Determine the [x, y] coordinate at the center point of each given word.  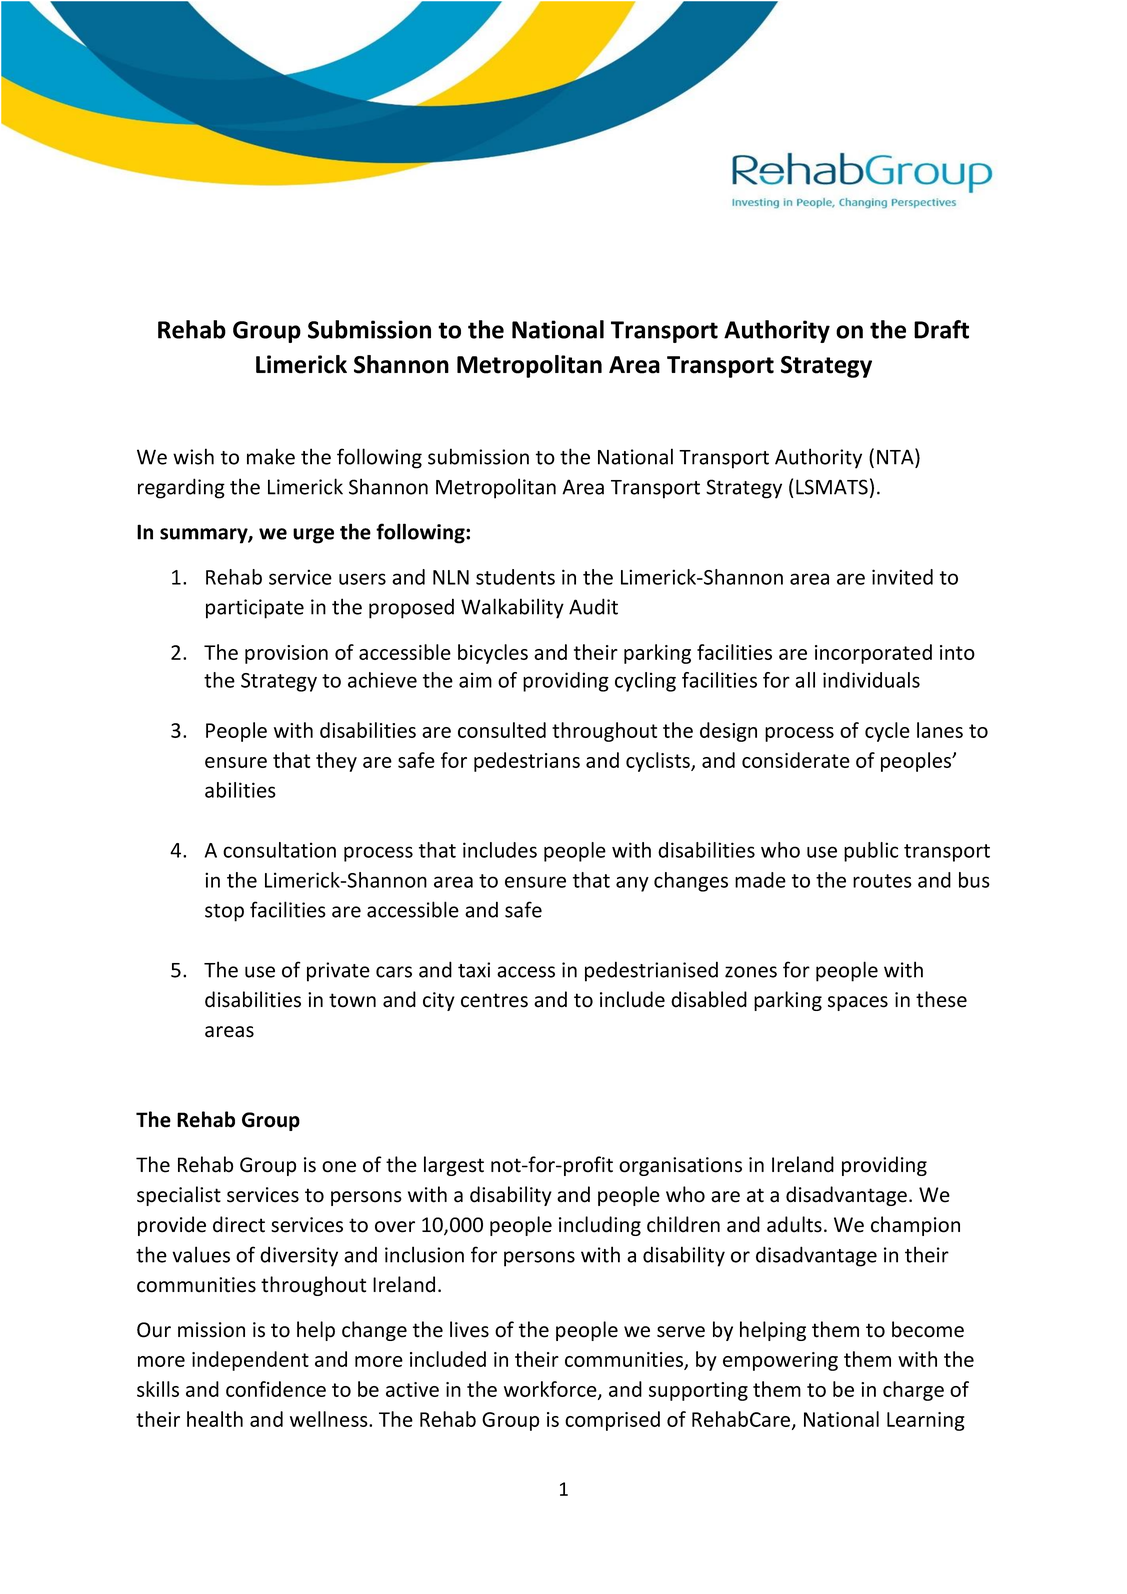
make [271, 456]
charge [913, 1391]
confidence [276, 1389]
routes [882, 881]
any [632, 884]
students [515, 577]
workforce [551, 1390]
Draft [941, 329]
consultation [279, 850]
